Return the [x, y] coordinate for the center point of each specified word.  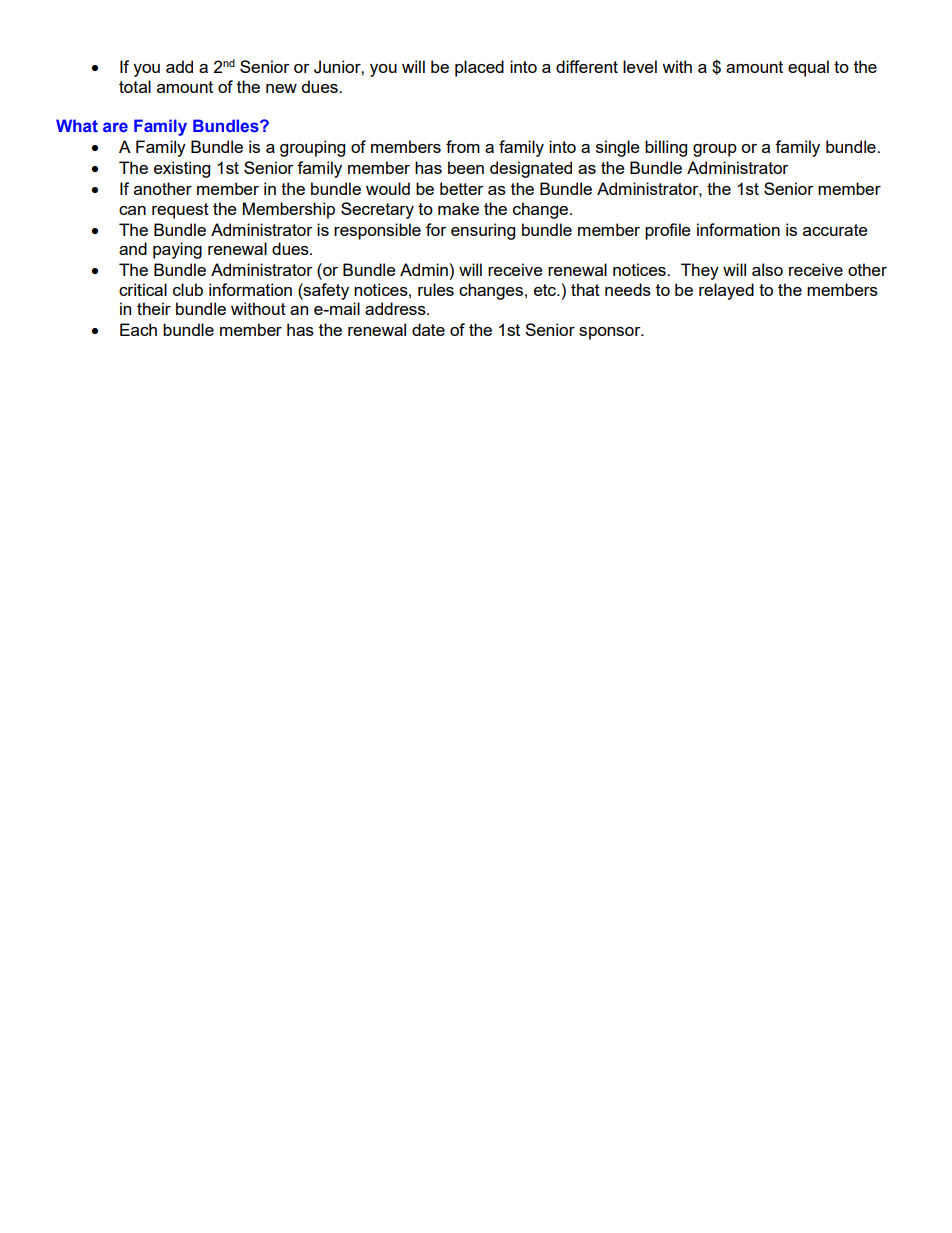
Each [138, 329]
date [428, 329]
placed [479, 68]
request [180, 211]
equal [808, 68]
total [135, 86]
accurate [835, 230]
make [458, 208]
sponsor [611, 333]
